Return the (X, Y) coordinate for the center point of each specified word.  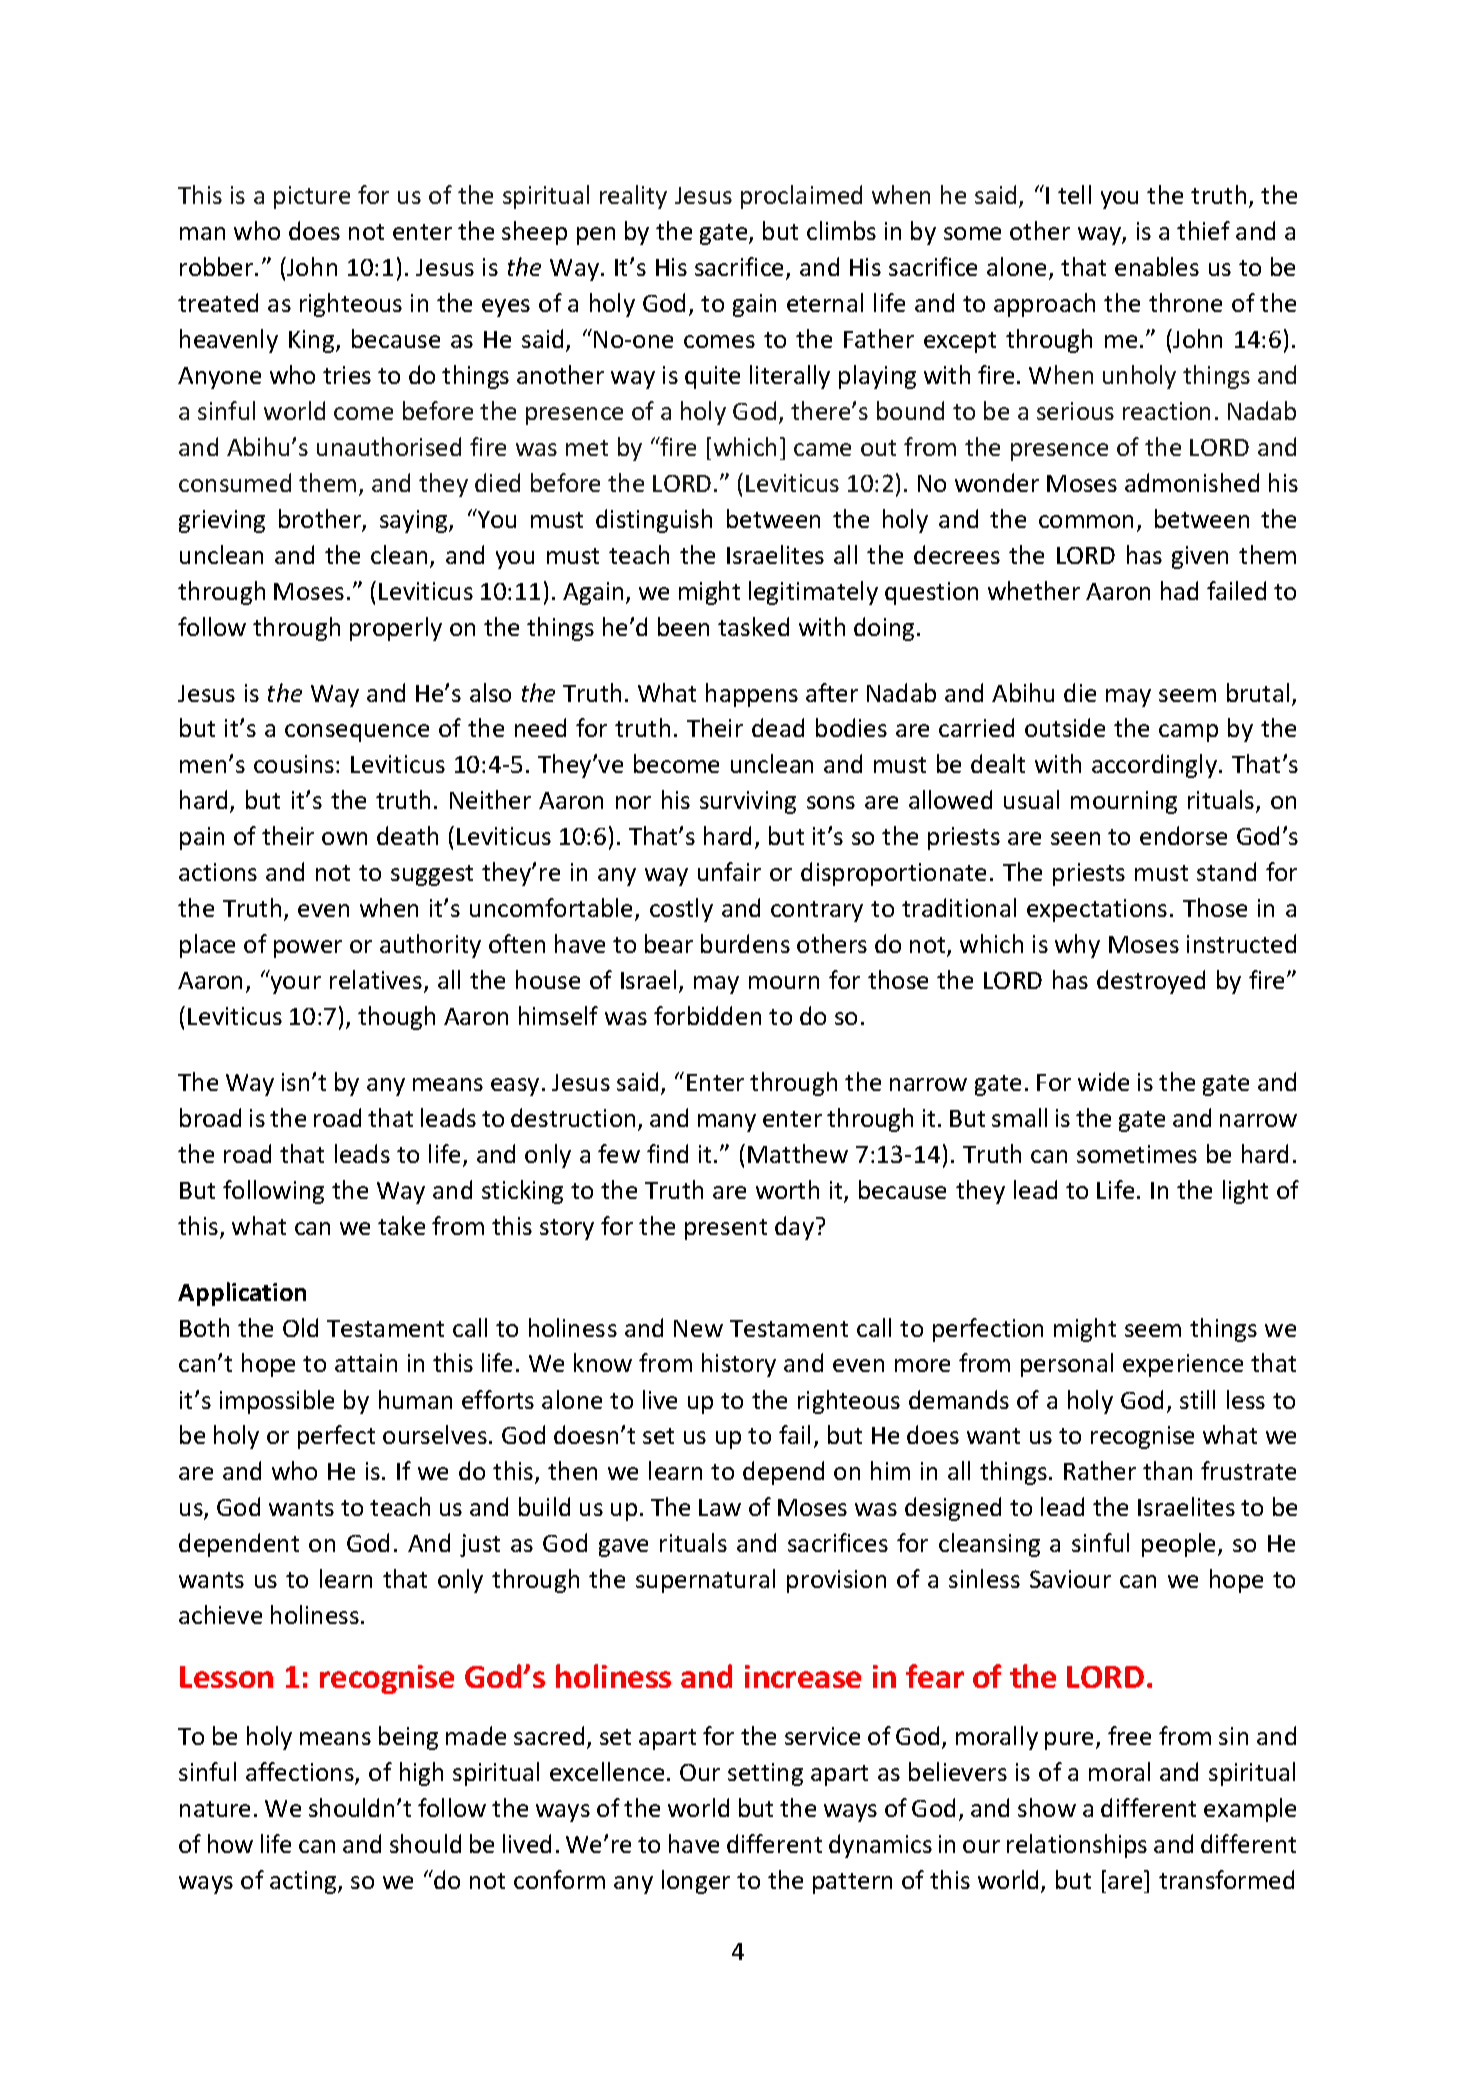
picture (312, 197)
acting (304, 1882)
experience (1183, 1365)
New (698, 1328)
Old (300, 1327)
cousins (294, 764)
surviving (748, 802)
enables (1157, 266)
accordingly (1156, 766)
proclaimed (801, 197)
